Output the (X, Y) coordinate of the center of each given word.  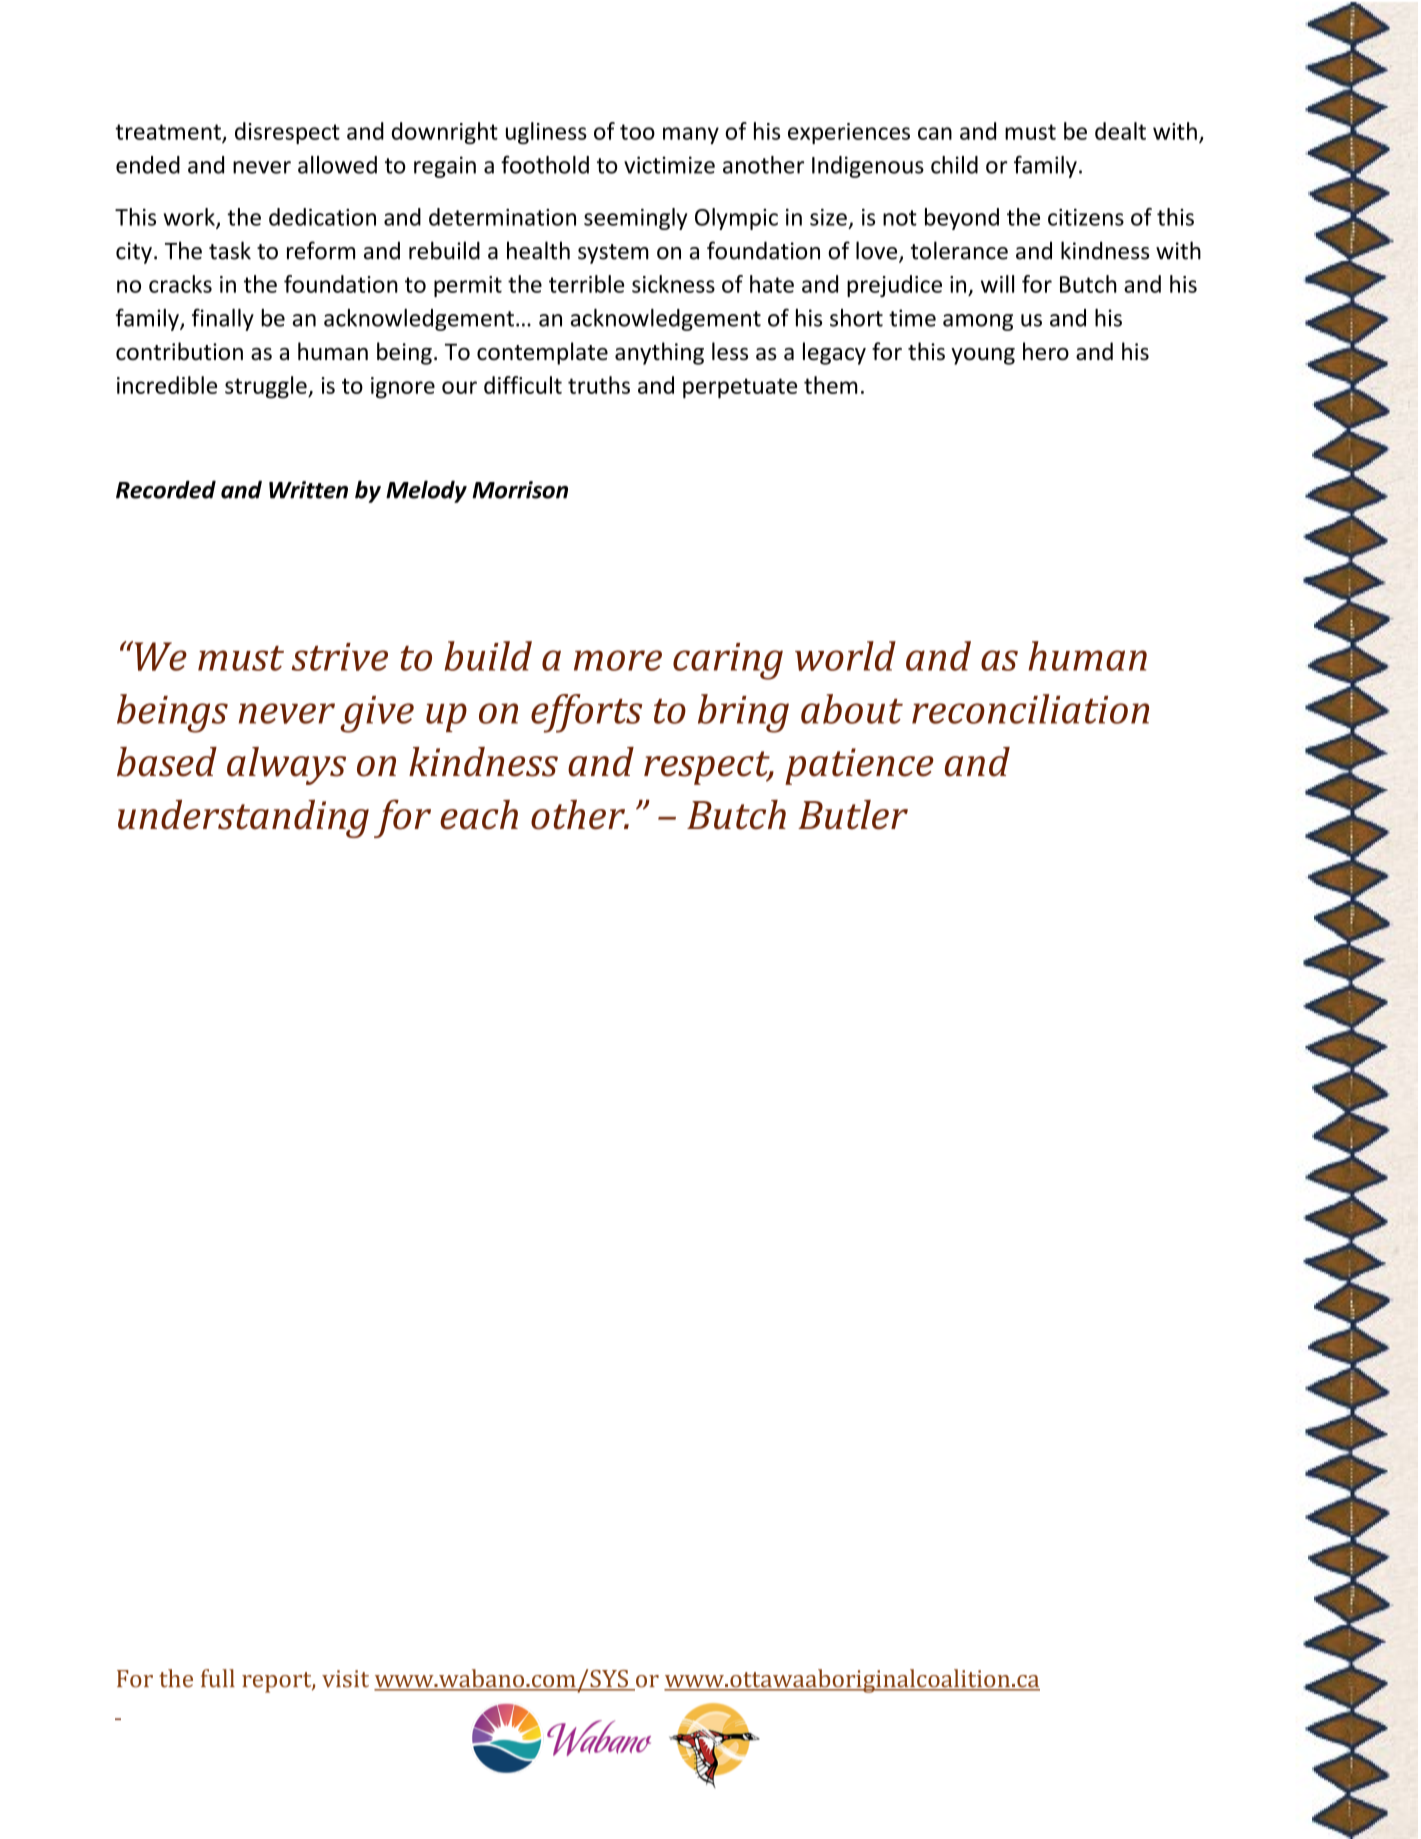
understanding (243, 819)
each (479, 815)
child (954, 165)
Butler (853, 815)
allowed (337, 165)
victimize (669, 165)
